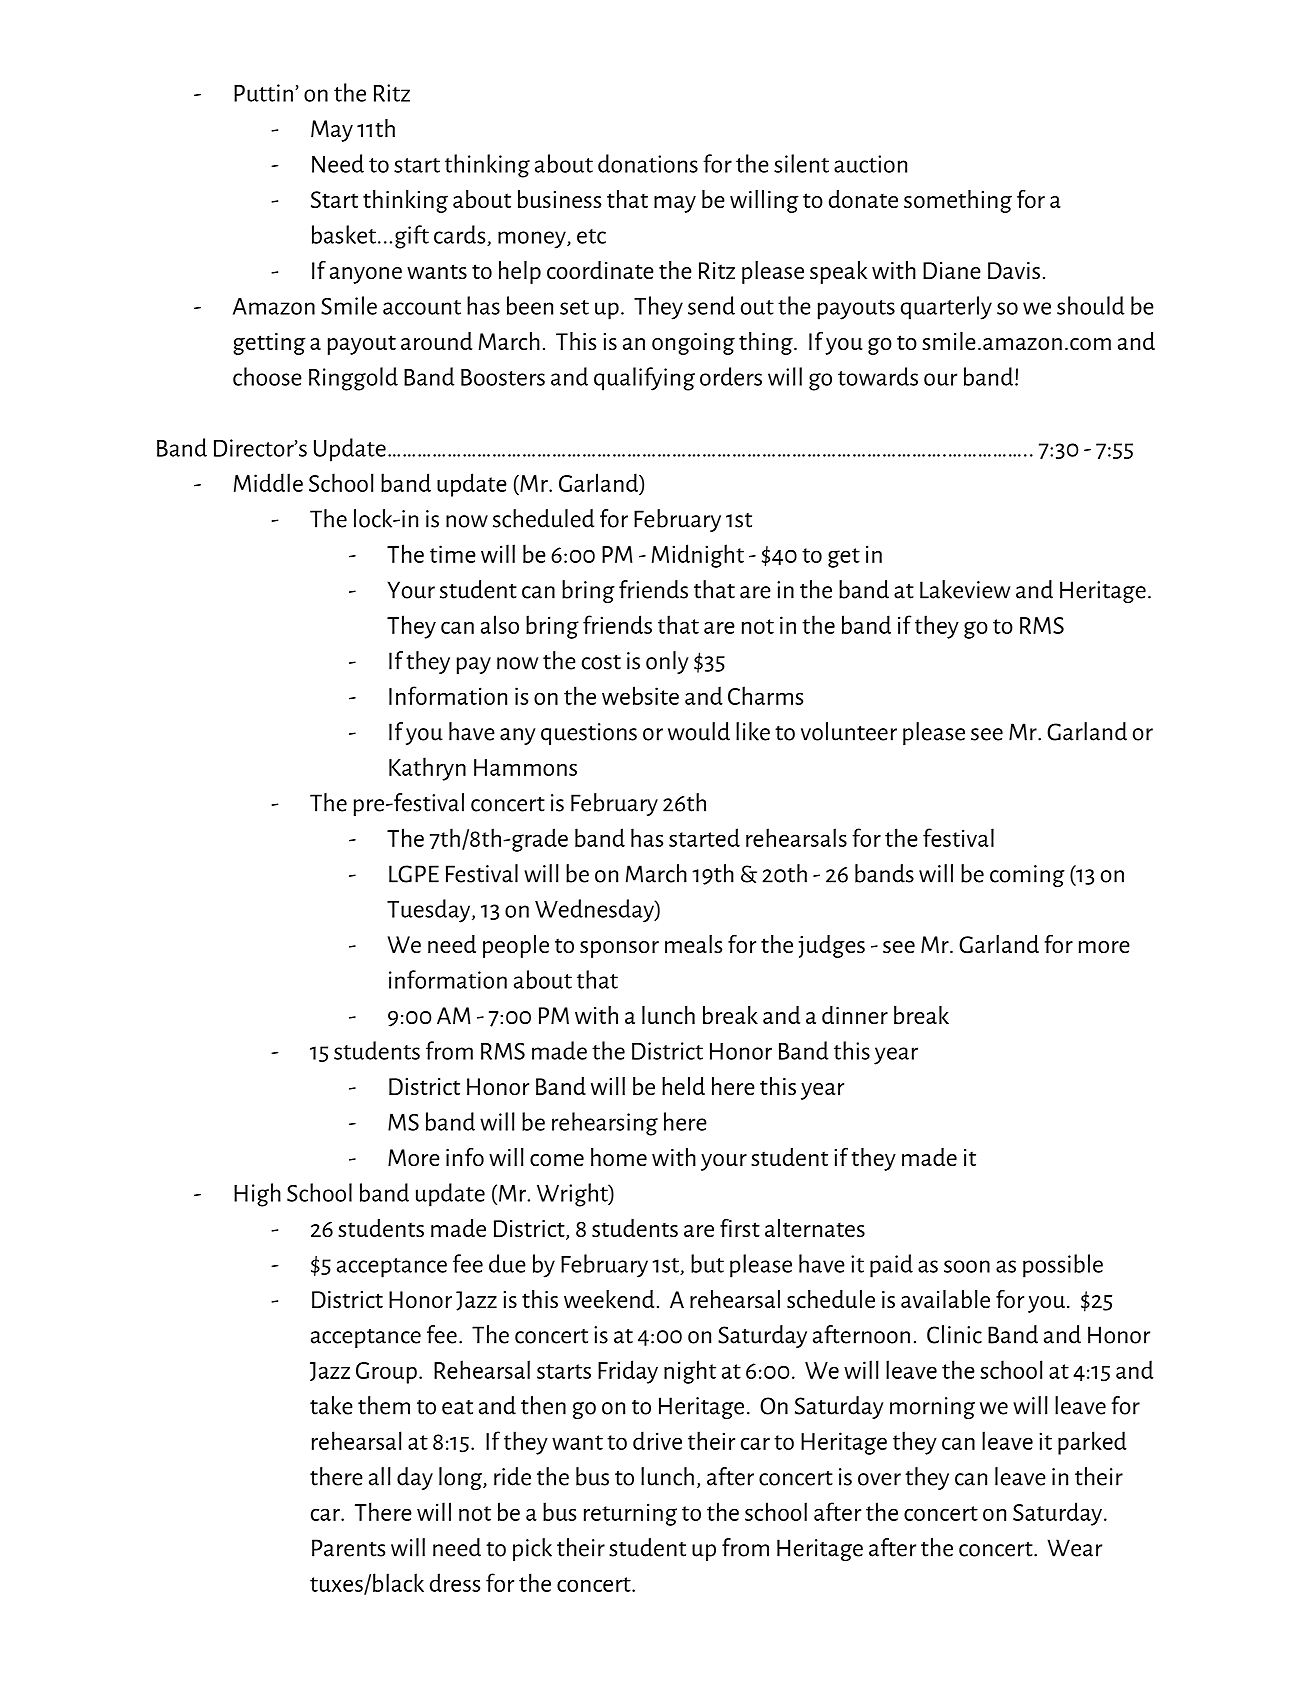 The image size is (1316, 1703). What do you see at coordinates (683, 1086) in the screenshot?
I see `held` at bounding box center [683, 1086].
